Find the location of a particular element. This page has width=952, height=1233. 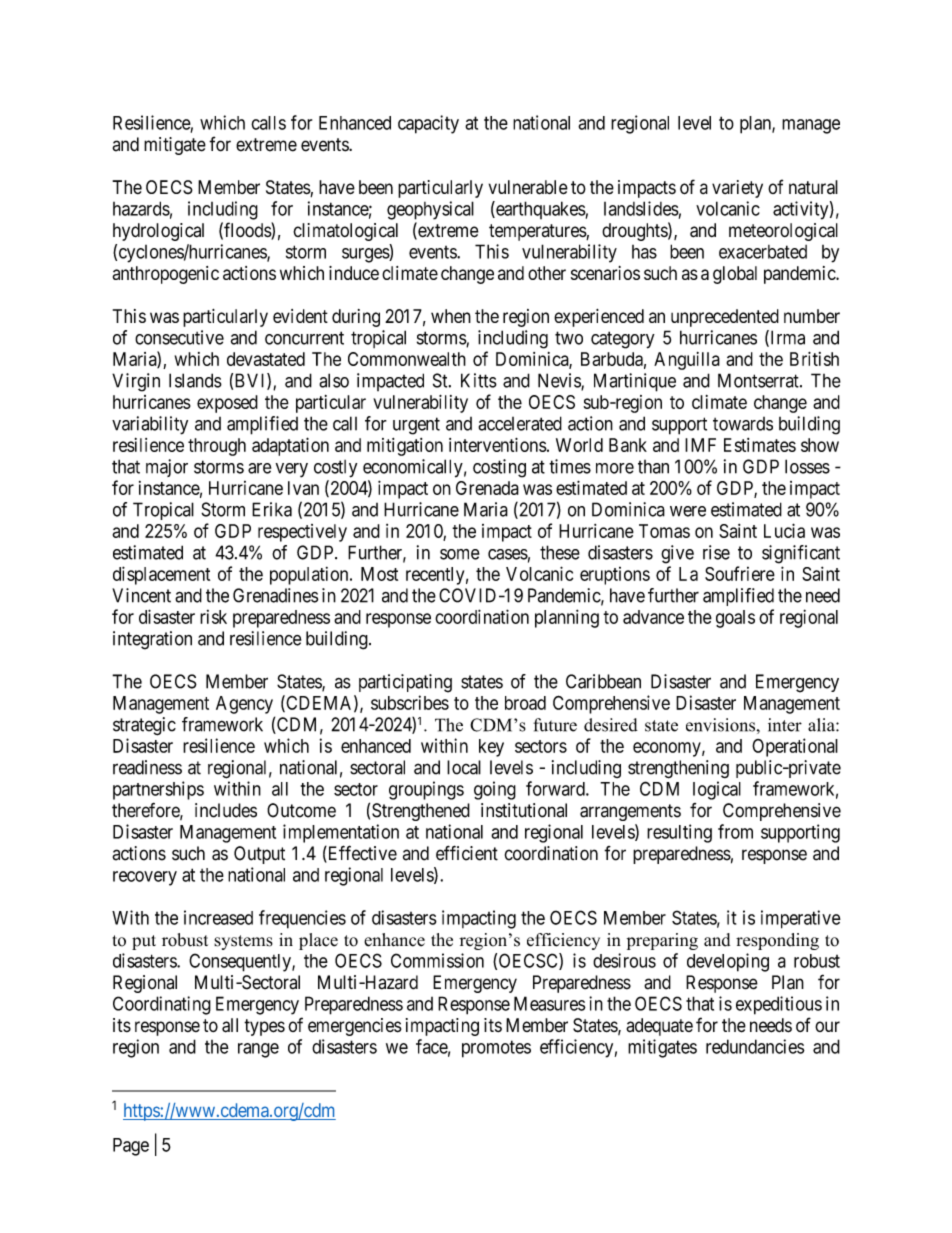

participating is located at coordinates (405, 683).
